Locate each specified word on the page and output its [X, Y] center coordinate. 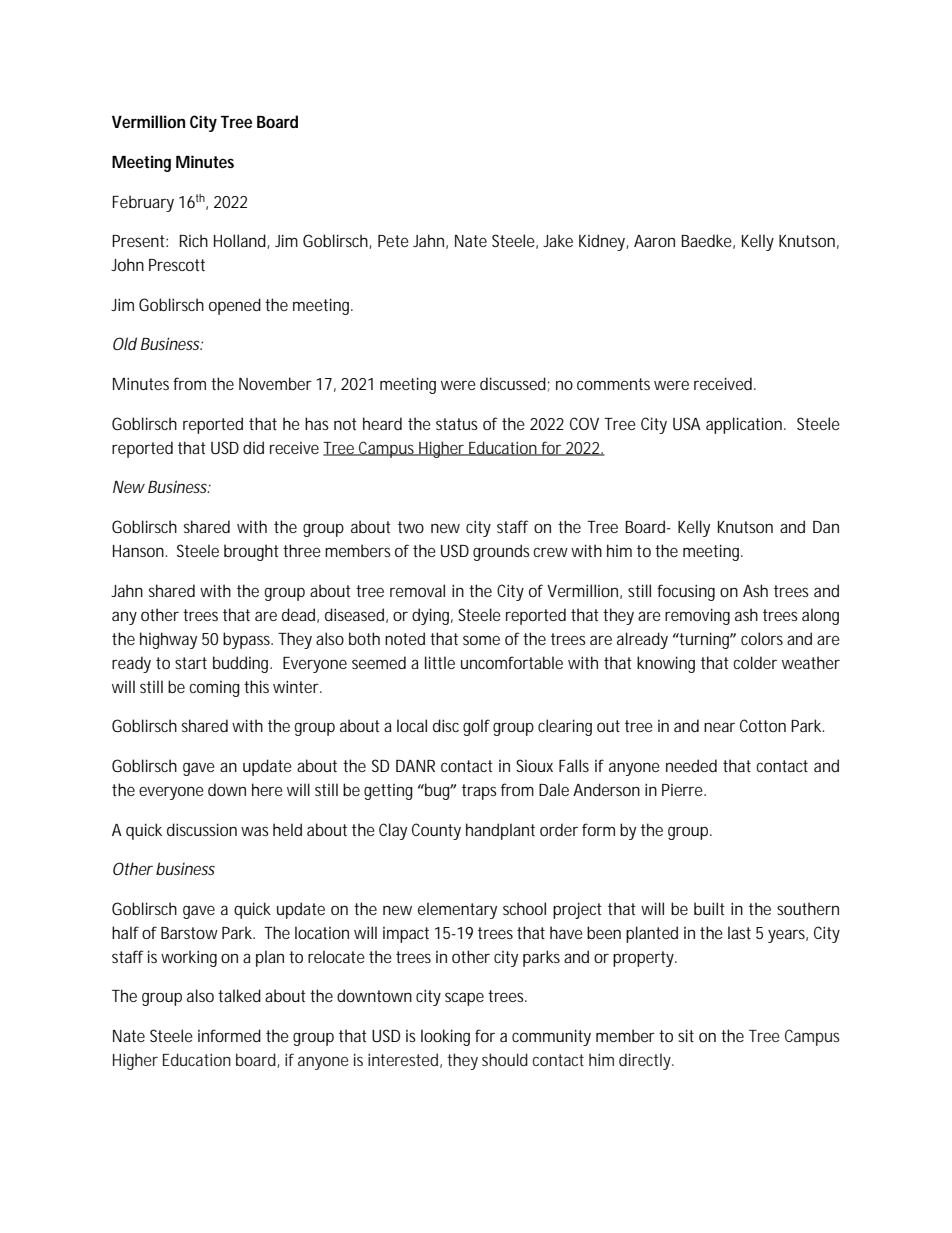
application [745, 425]
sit [686, 1035]
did [253, 447]
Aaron [654, 241]
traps [479, 792]
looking [445, 1037]
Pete [393, 241]
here [267, 789]
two [411, 527]
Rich [194, 240]
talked [239, 995]
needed [691, 765]
